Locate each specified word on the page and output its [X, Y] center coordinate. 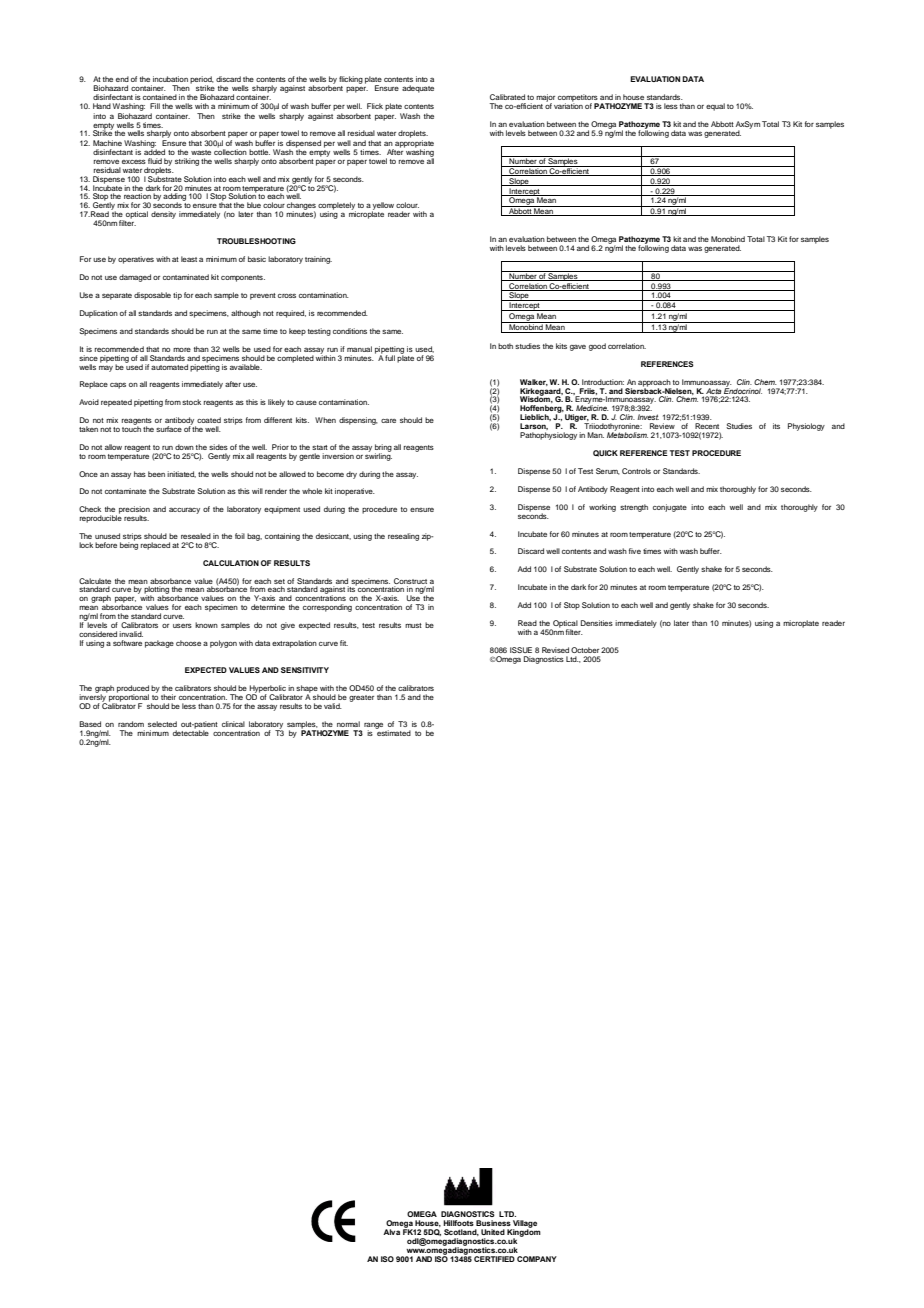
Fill [155, 106]
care [388, 421]
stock [191, 402]
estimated [393, 732]
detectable [191, 732]
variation [568, 105]
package [159, 644]
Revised [555, 650]
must [413, 625]
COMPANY [537, 1259]
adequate [418, 89]
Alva [391, 1232]
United [493, 1232]
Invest [648, 417]
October [585, 650]
